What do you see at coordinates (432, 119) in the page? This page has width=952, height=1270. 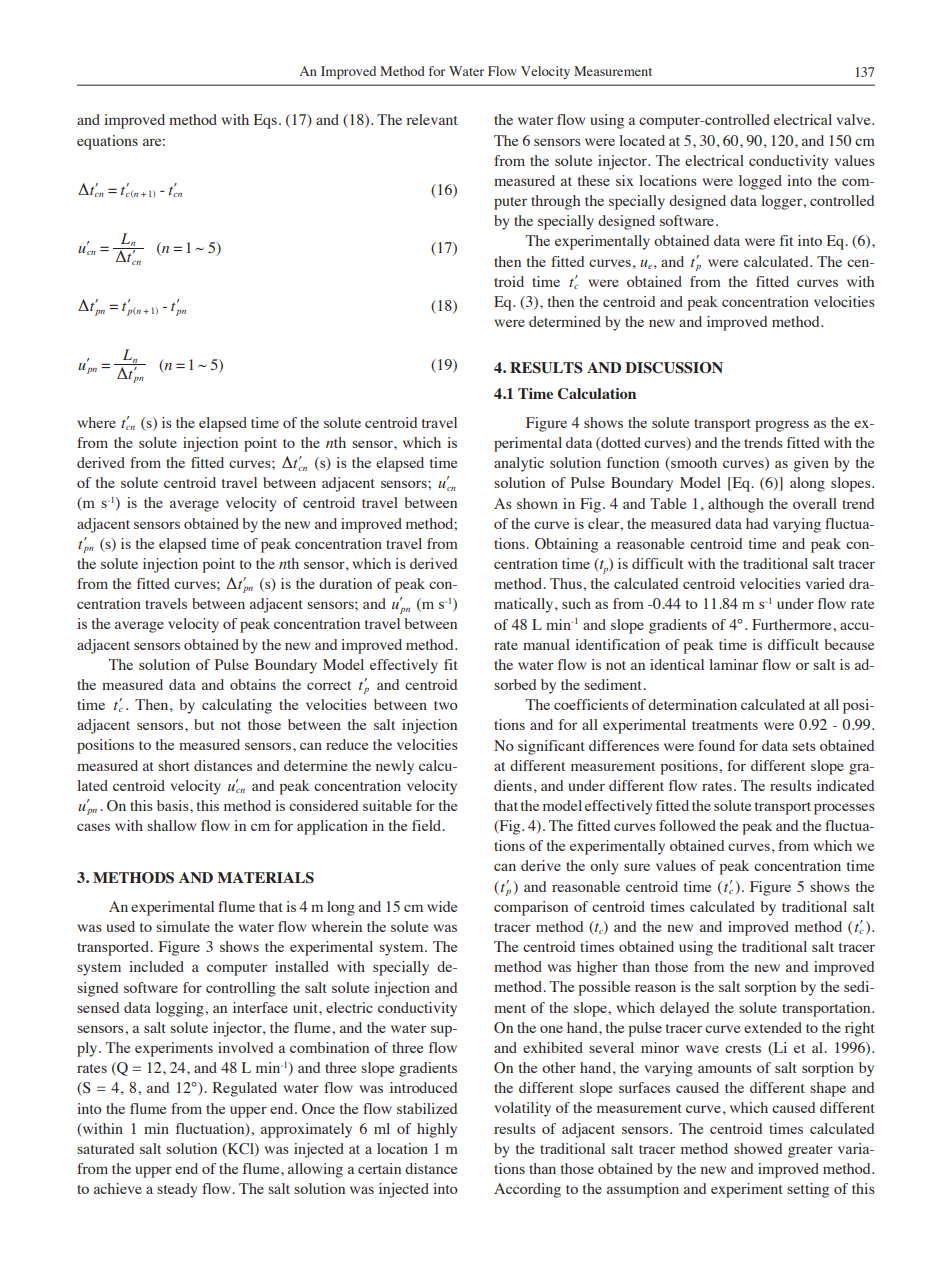 I see `relevant` at bounding box center [432, 119].
